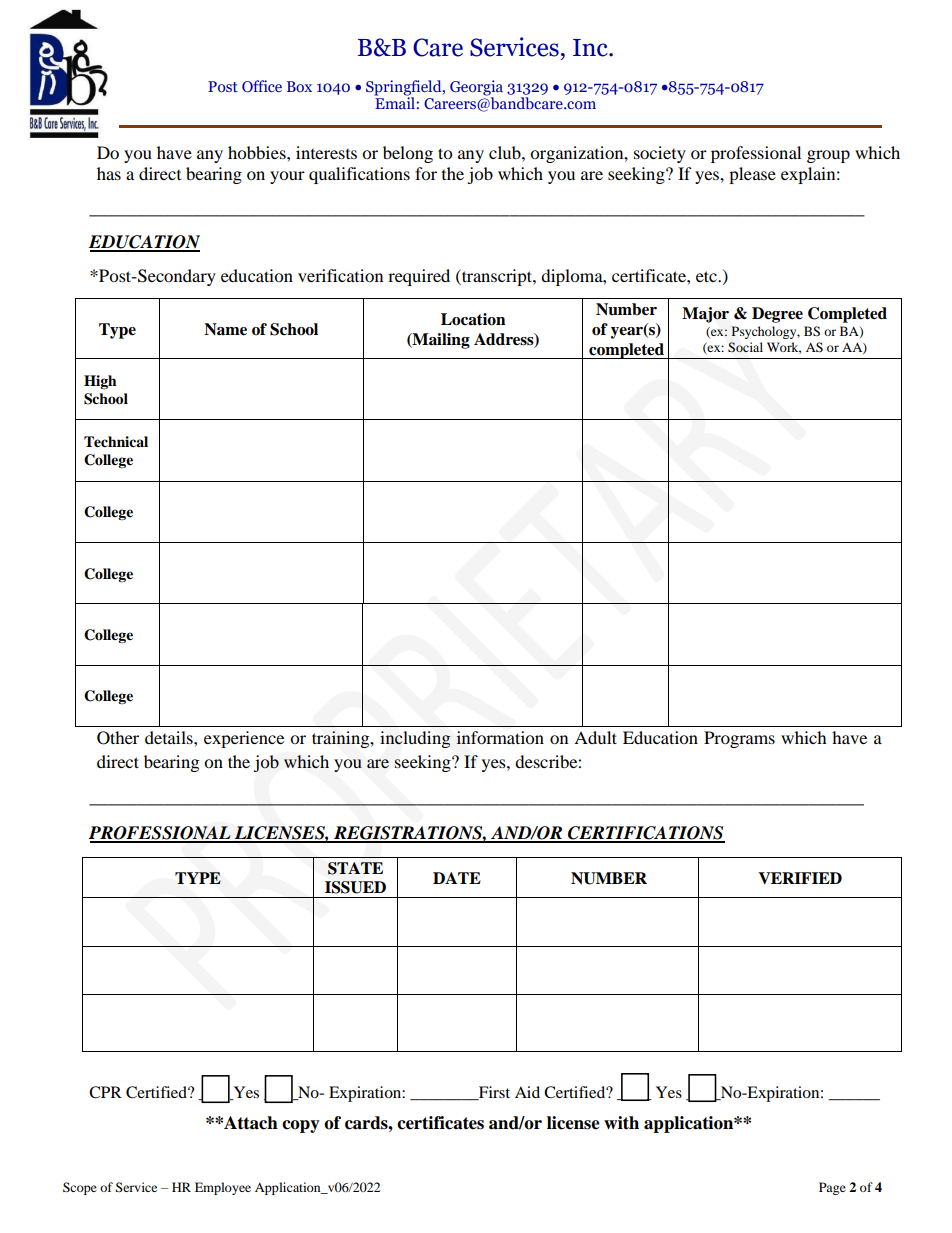 This page has height=1233, width=952. I want to click on details, so click(170, 737).
